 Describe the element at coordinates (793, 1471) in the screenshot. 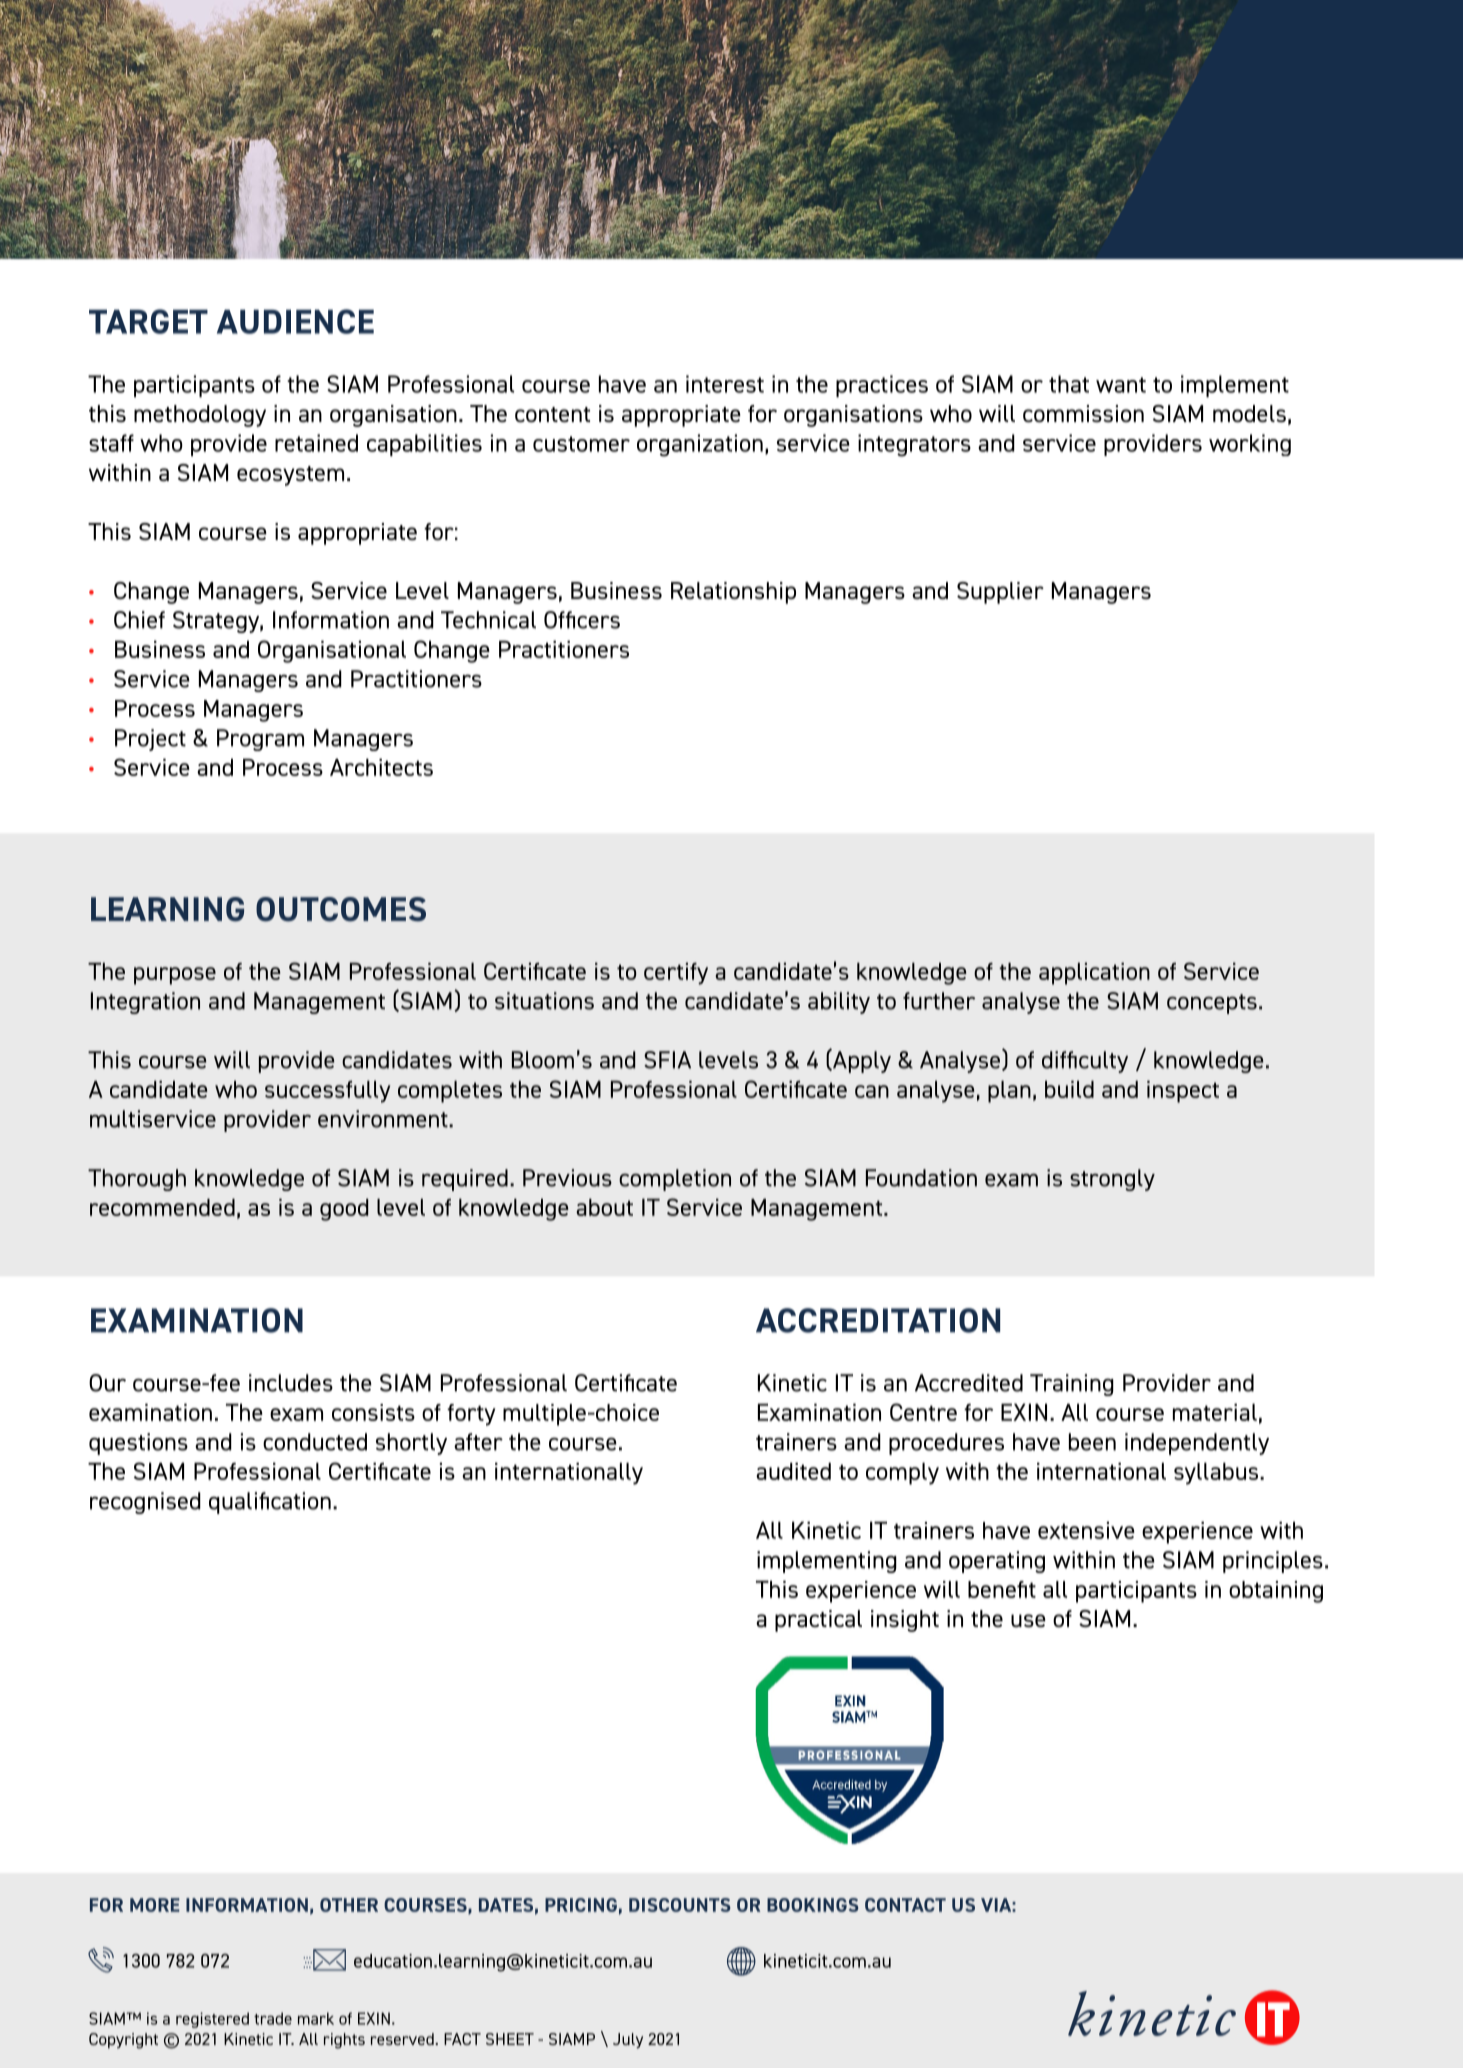

I see `audited` at that location.
